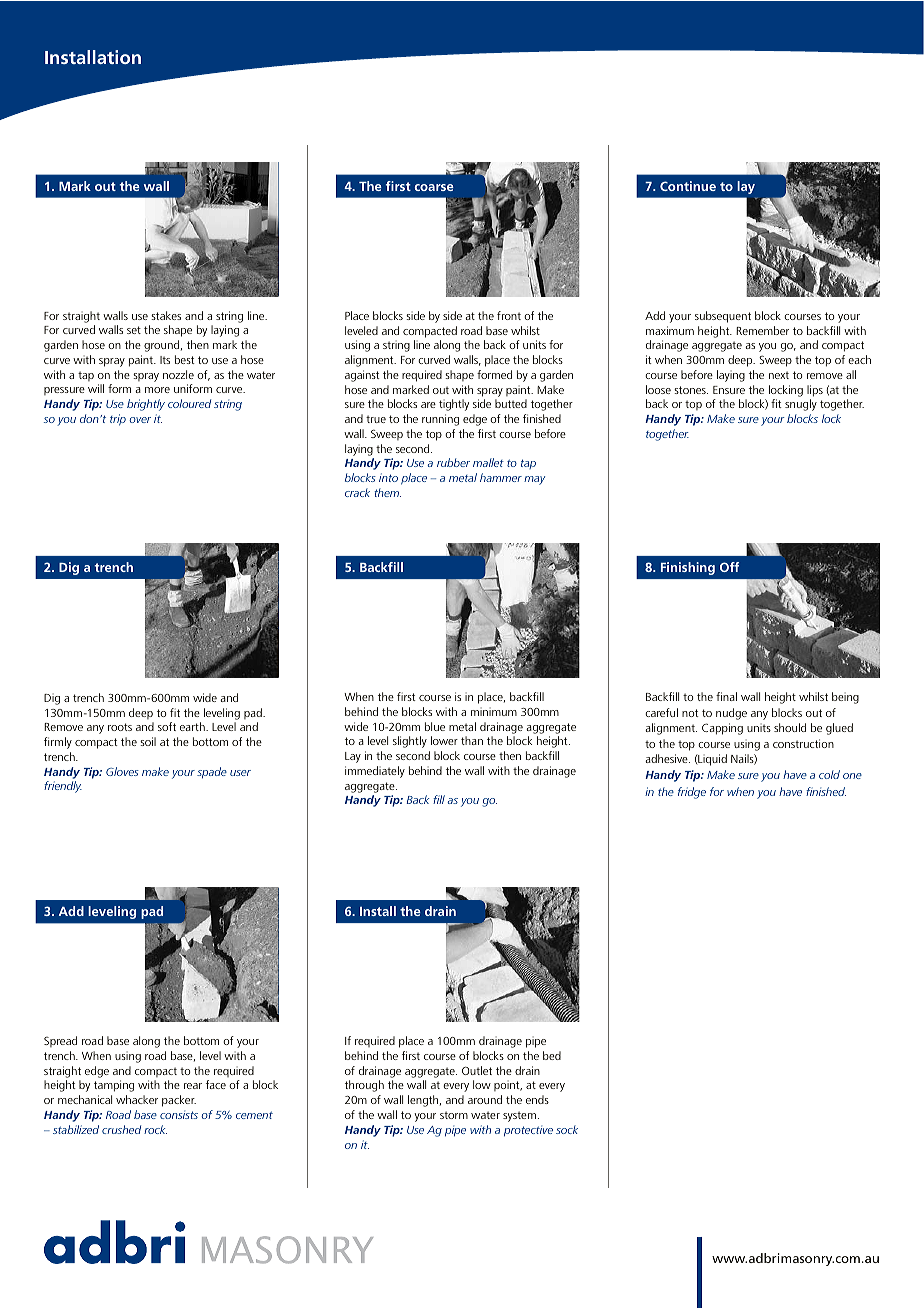  Describe the element at coordinates (726, 696) in the screenshot. I see `final` at that location.
